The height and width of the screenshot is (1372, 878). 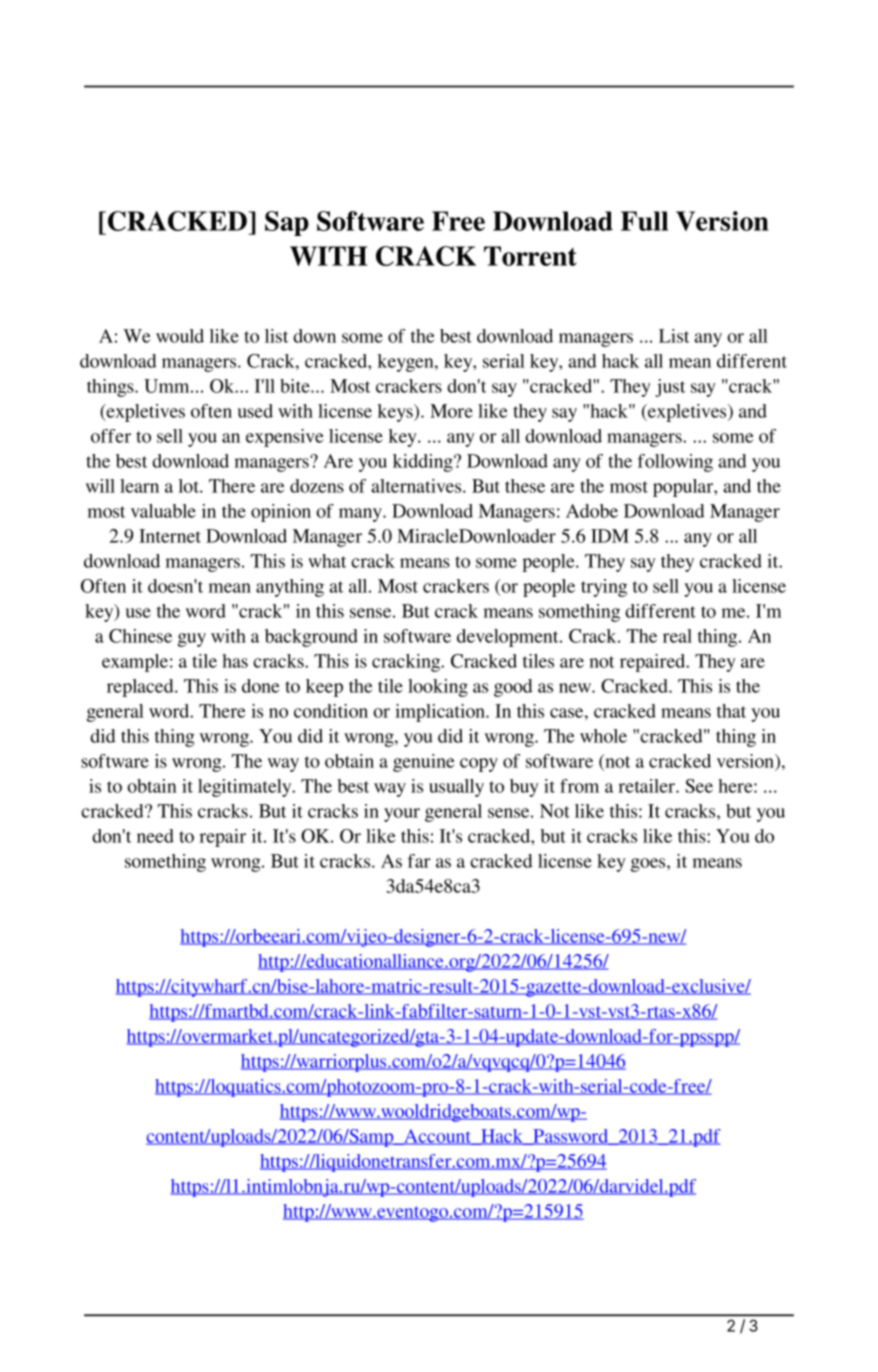 What do you see at coordinates (170, 536) in the screenshot?
I see `Internet` at bounding box center [170, 536].
